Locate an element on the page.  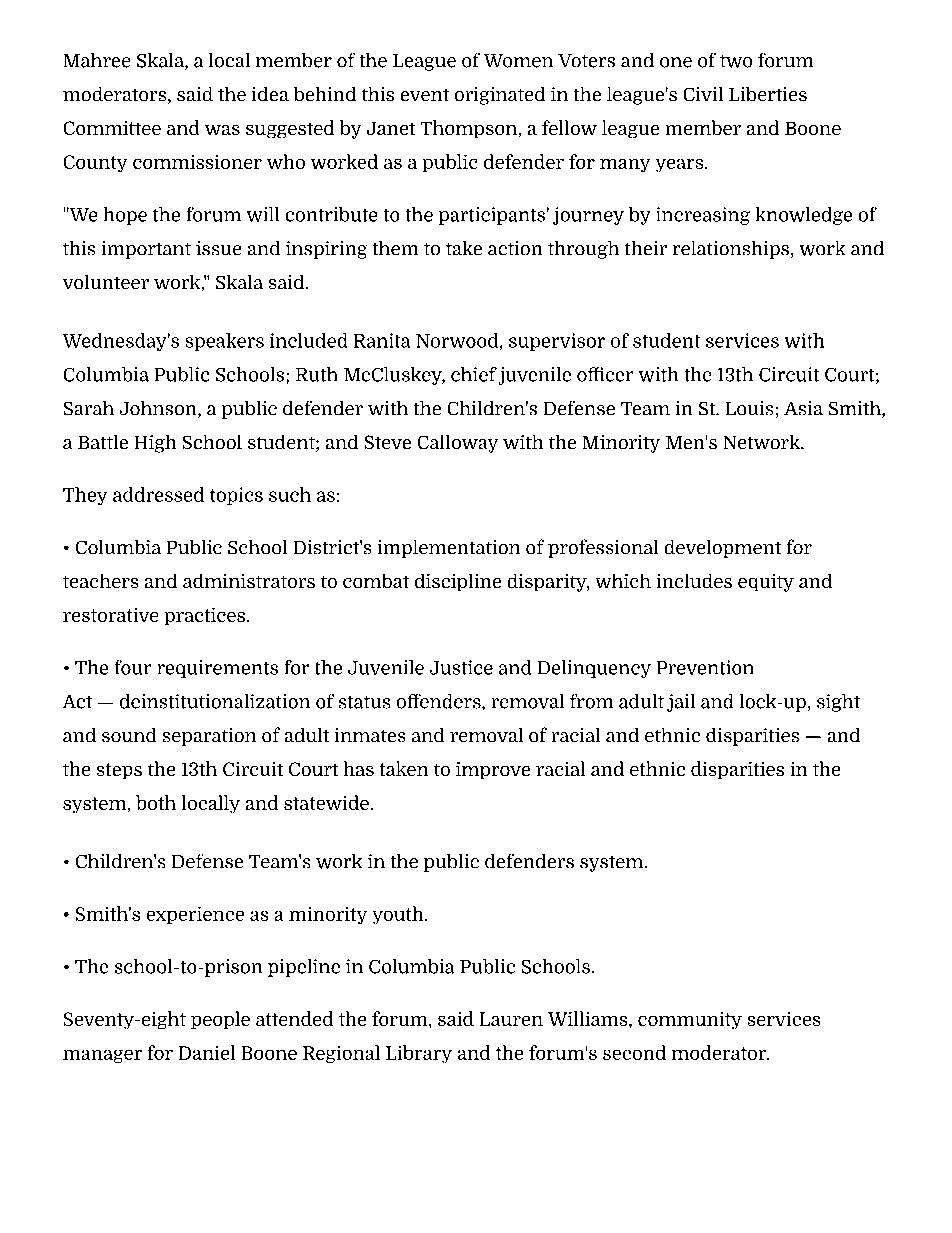
relationships is located at coordinates (732, 250).
